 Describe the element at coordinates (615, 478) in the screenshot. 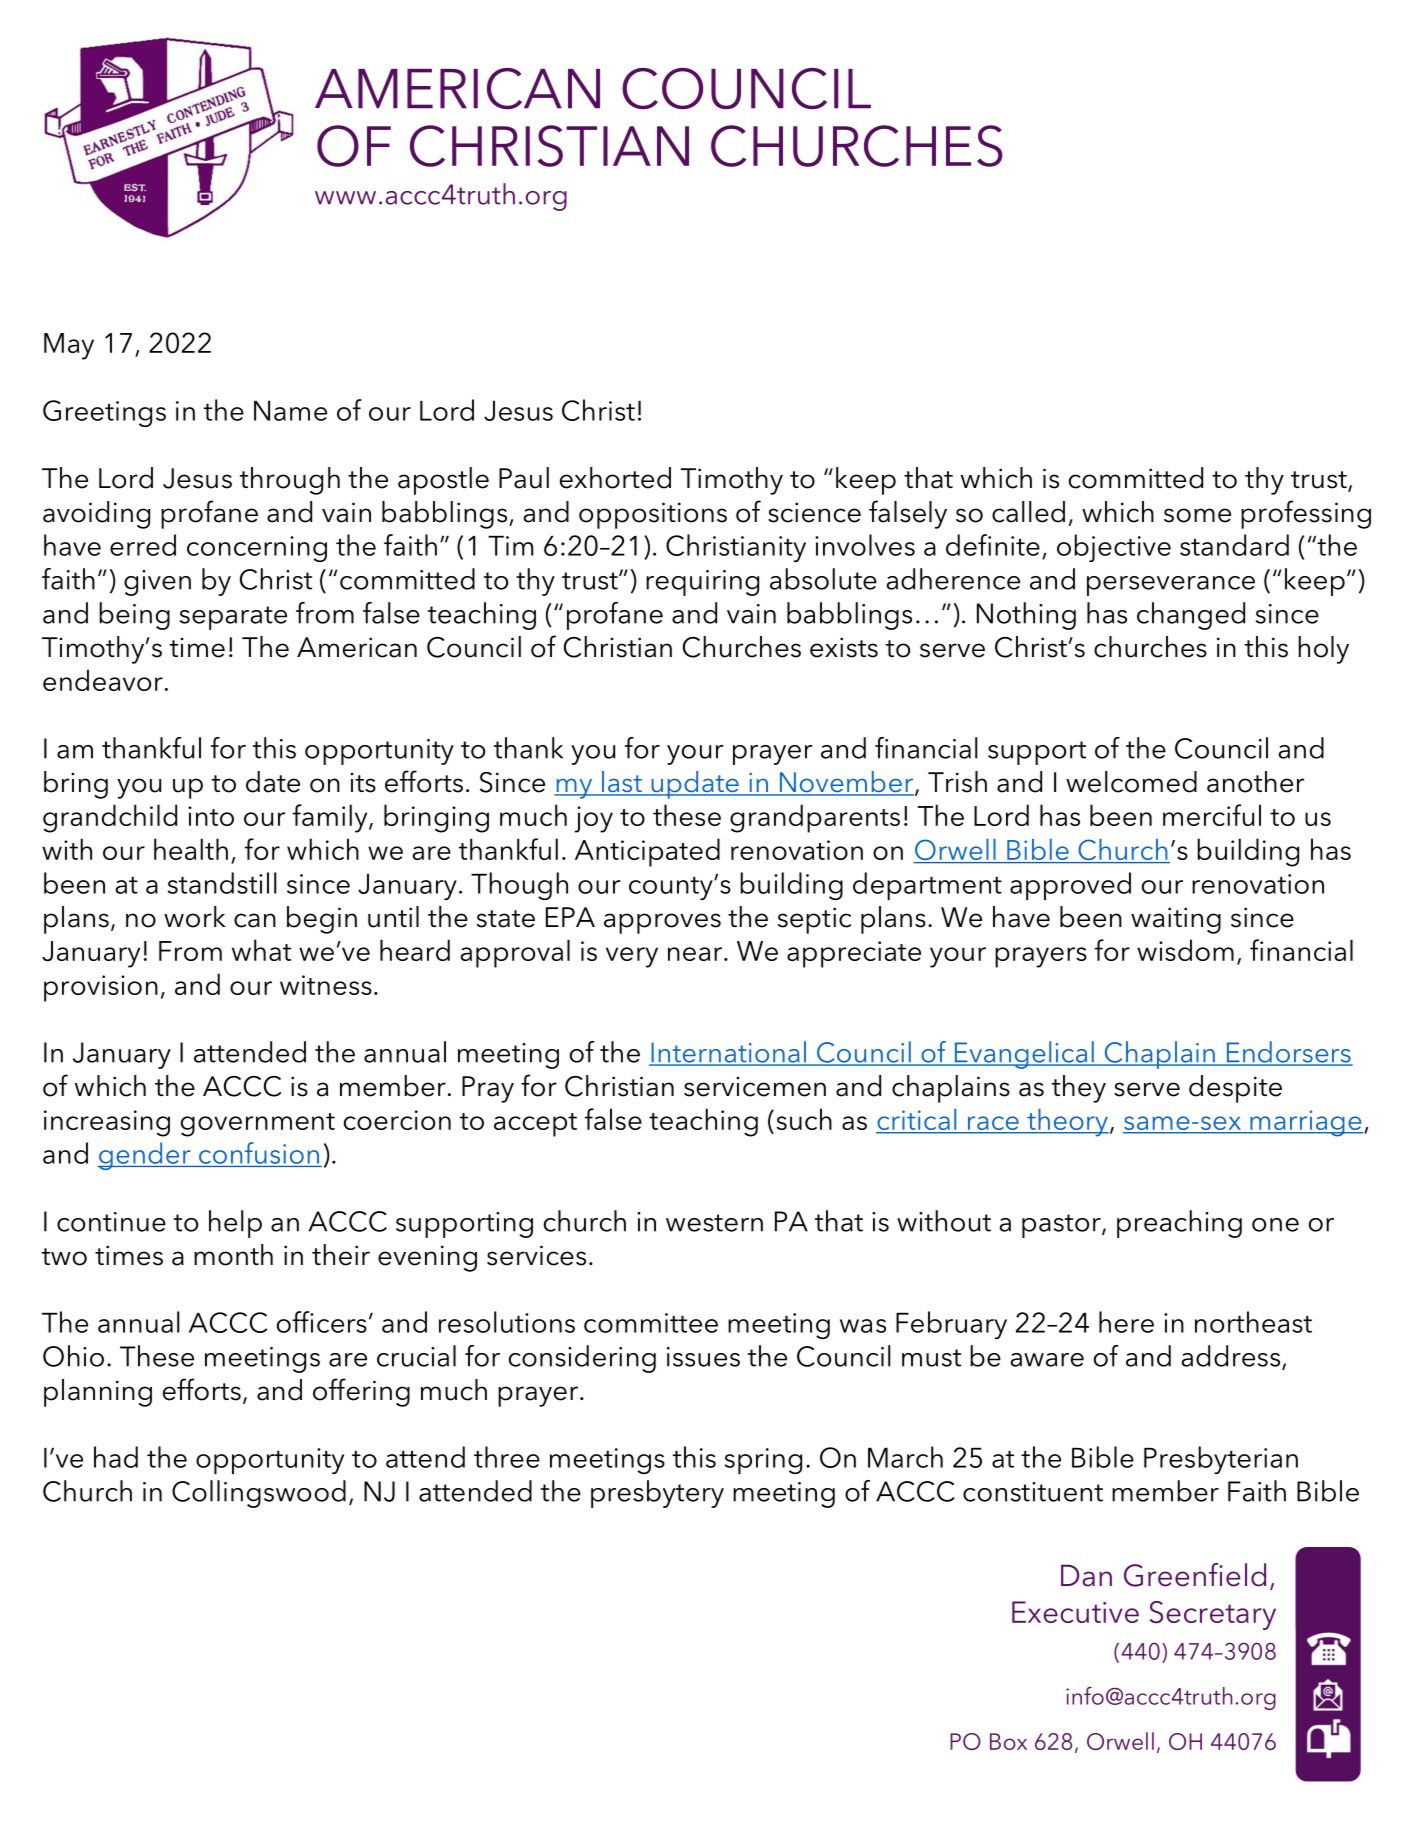

I see `exhorted` at that location.
